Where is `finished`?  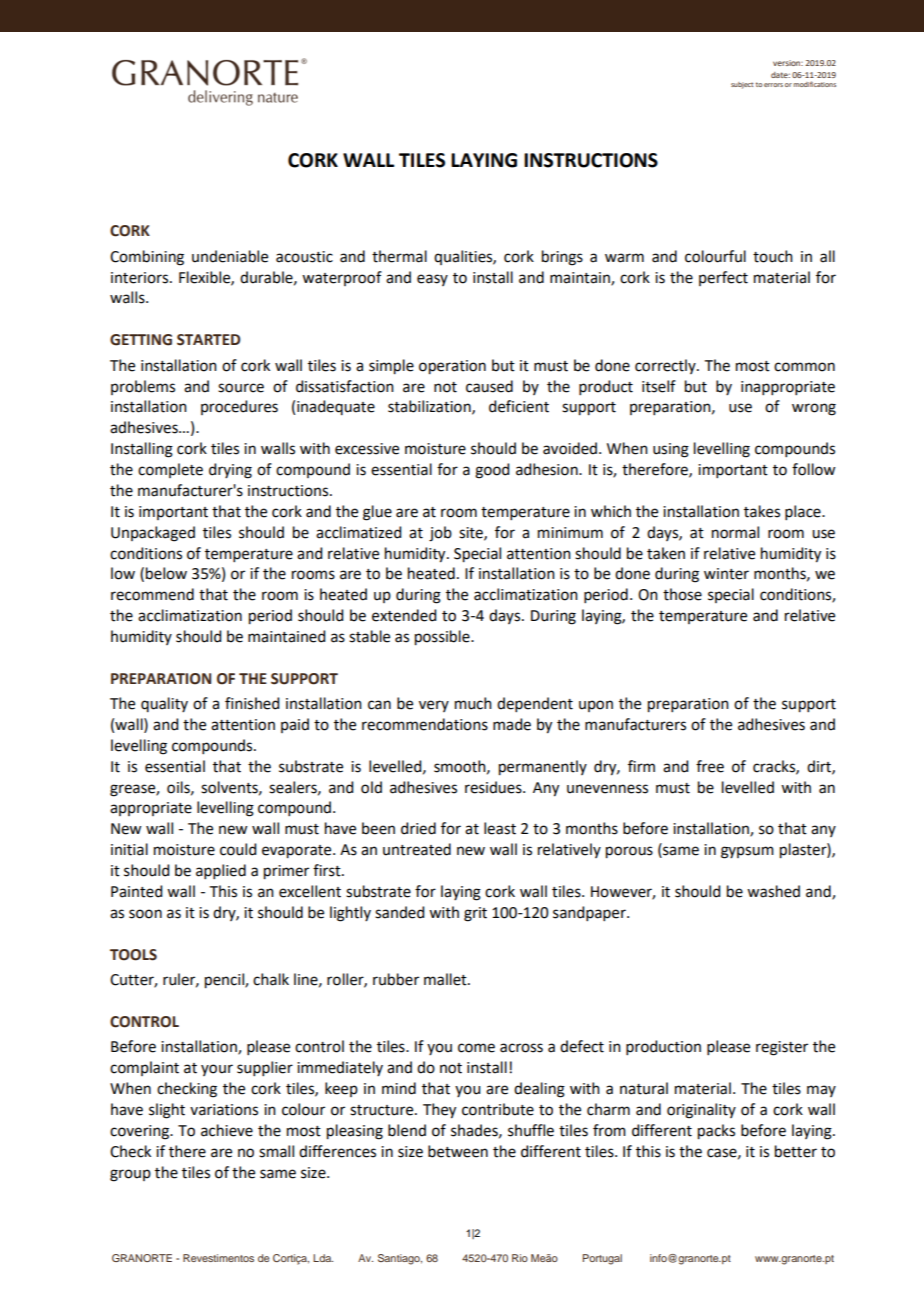 finished is located at coordinates (252, 703).
